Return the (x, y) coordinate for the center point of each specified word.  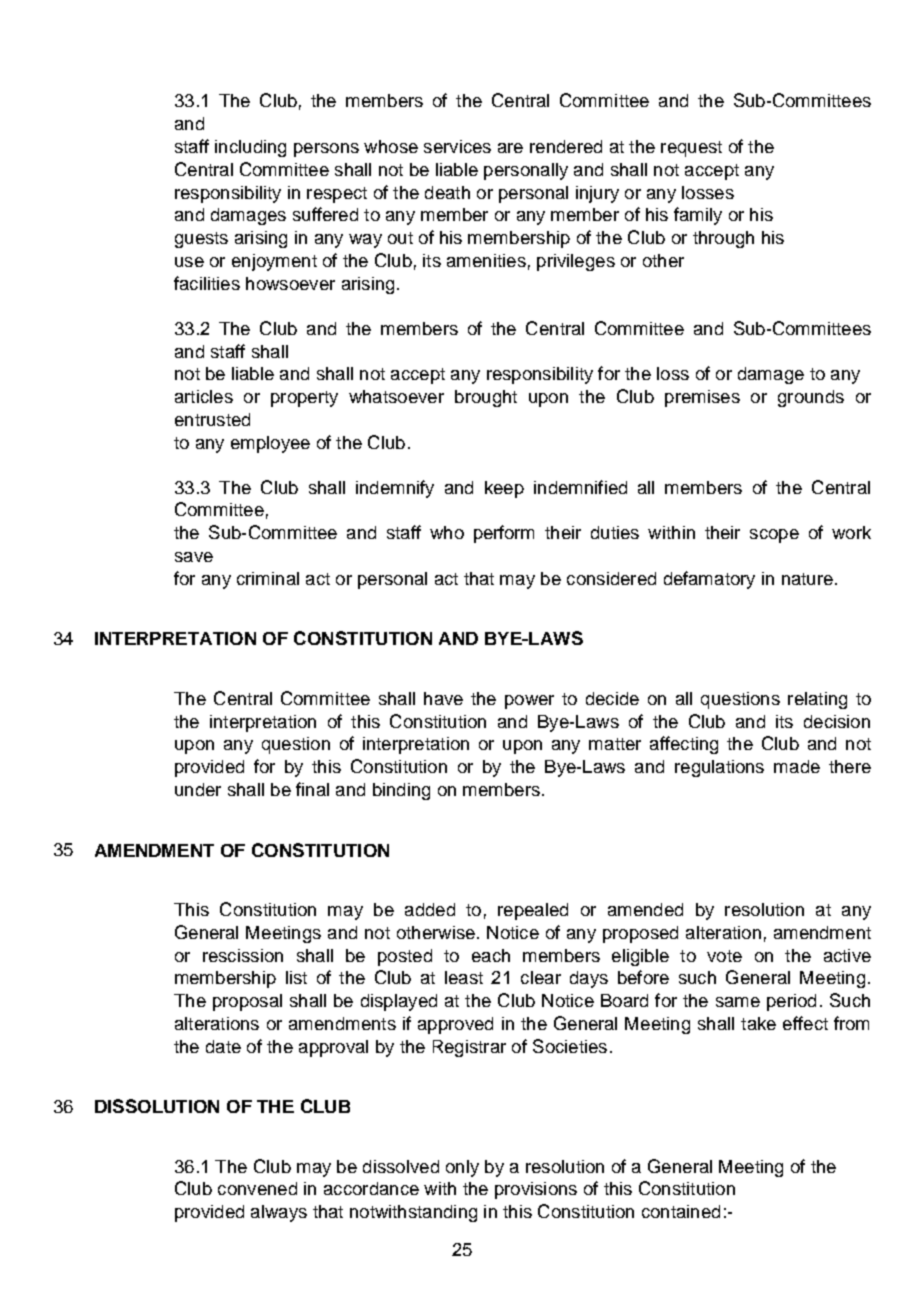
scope (774, 536)
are (510, 148)
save (194, 557)
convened (257, 1188)
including (250, 148)
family (698, 216)
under (198, 789)
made (797, 766)
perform (504, 534)
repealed (533, 911)
